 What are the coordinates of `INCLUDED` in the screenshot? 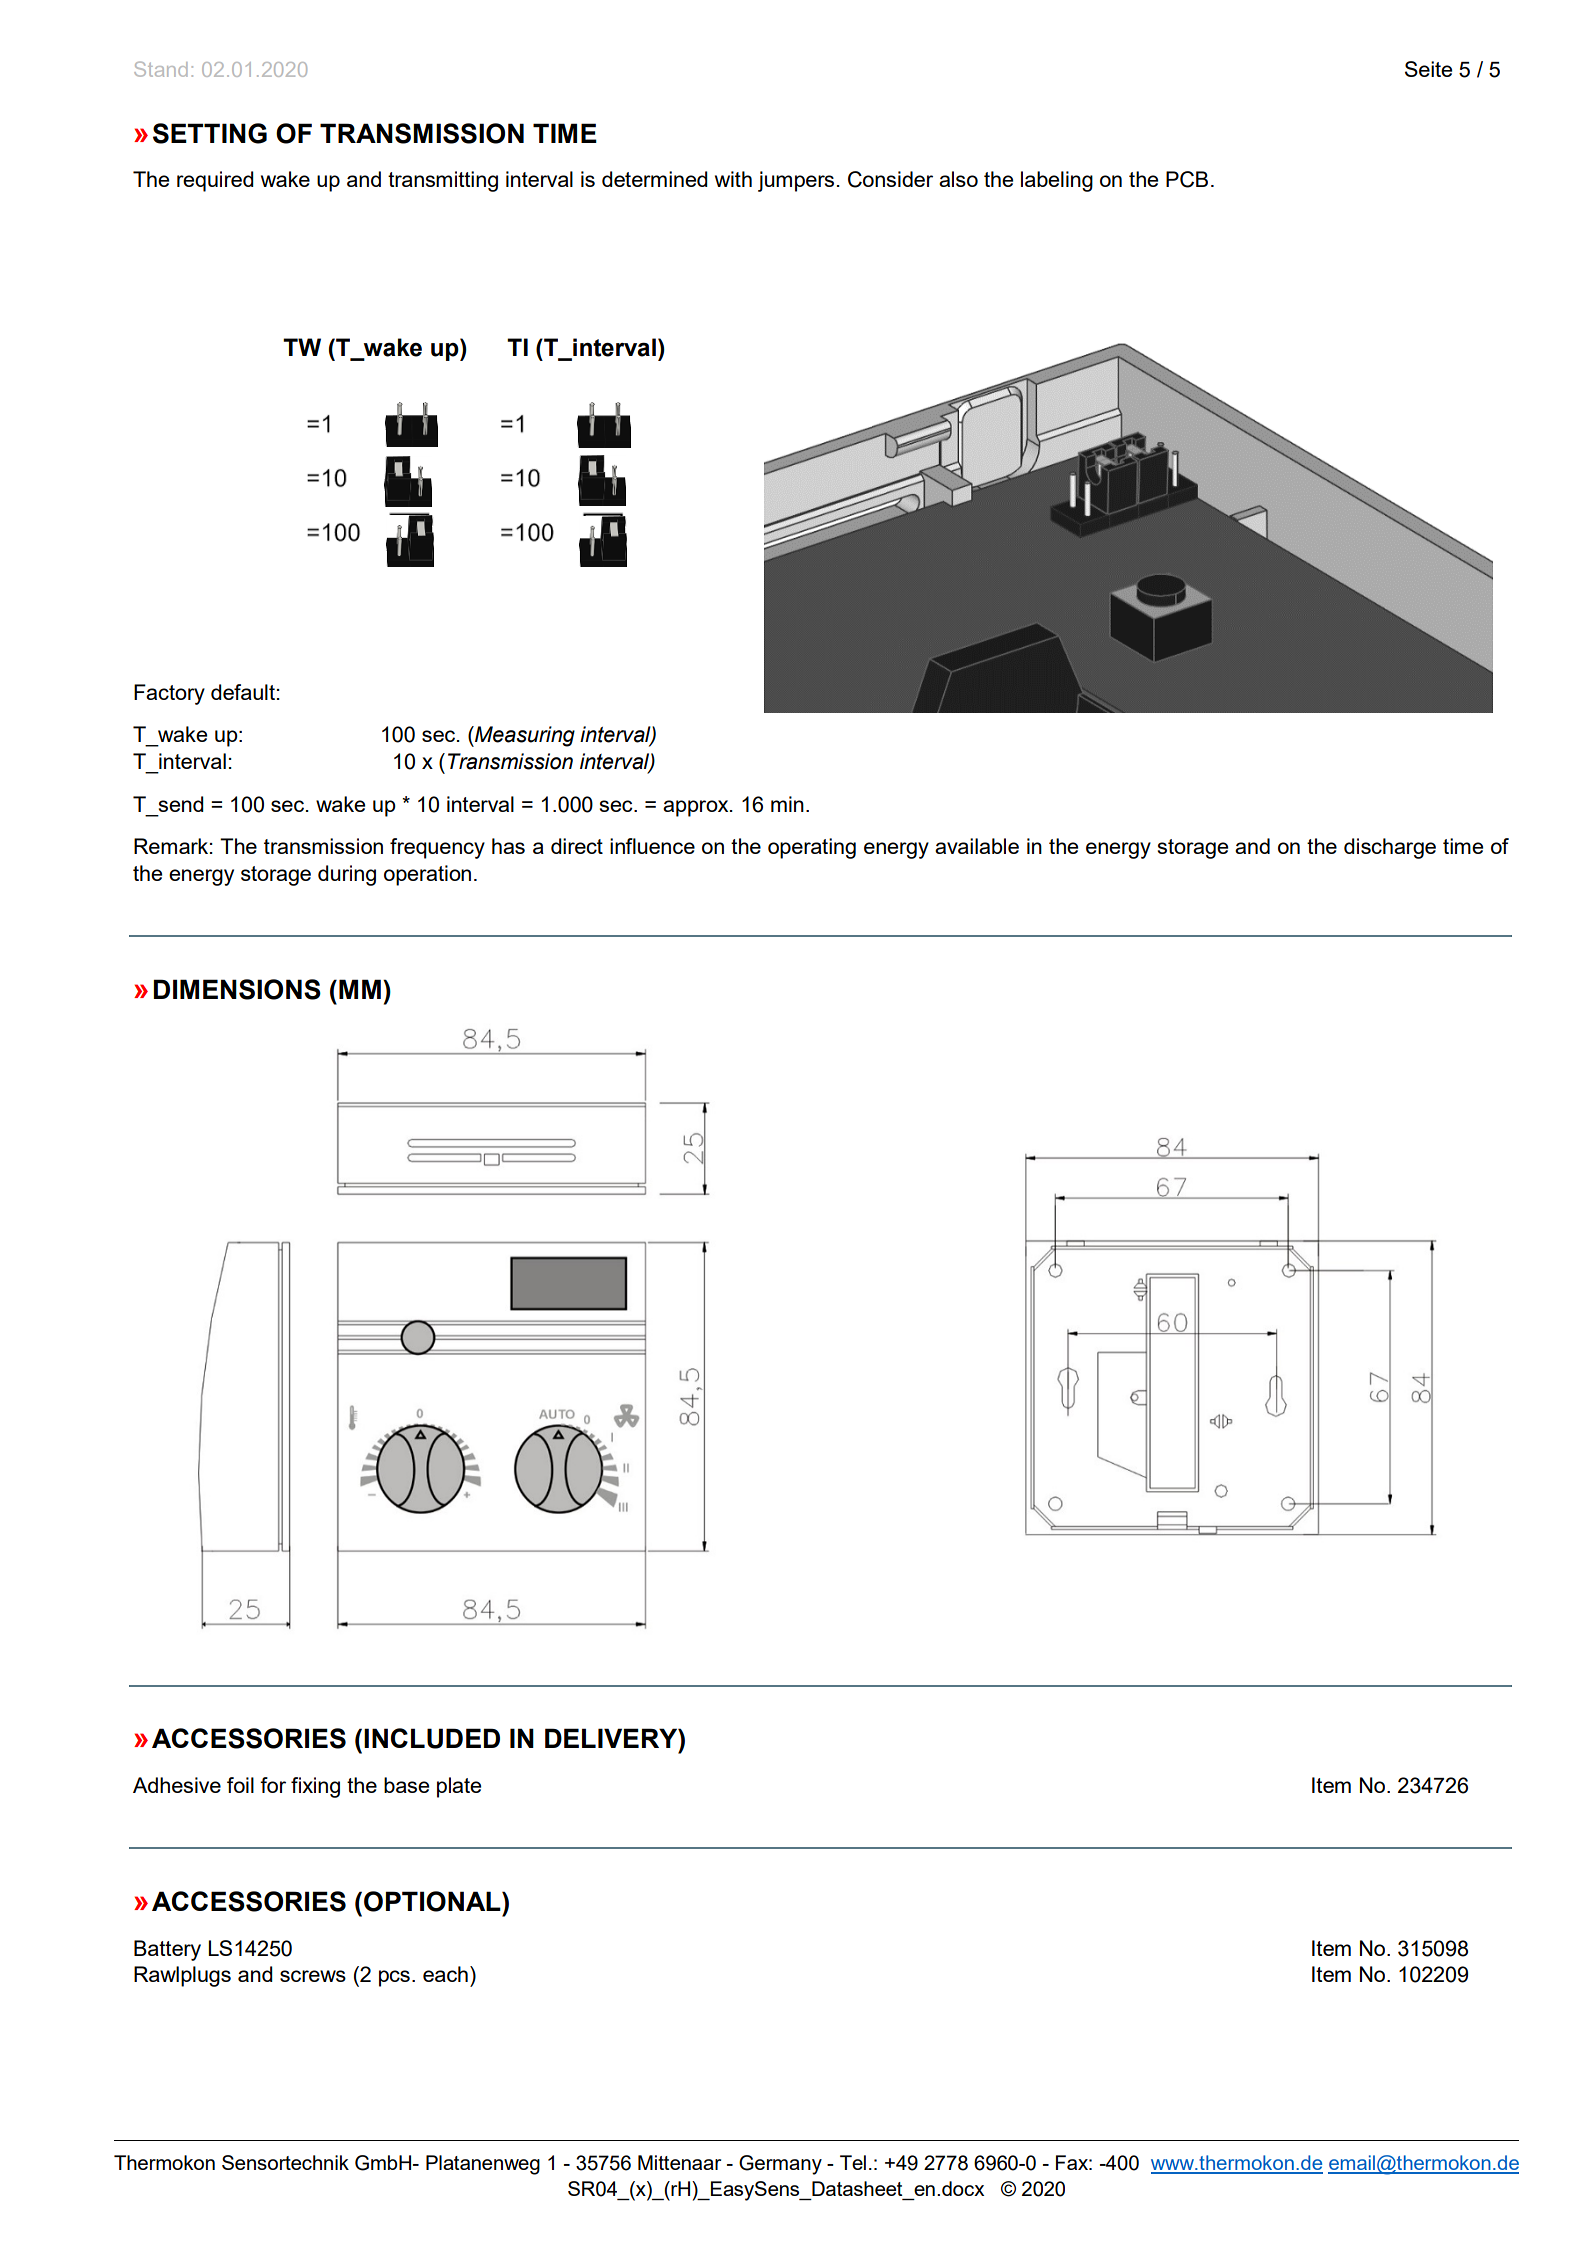 It's located at (432, 1738).
